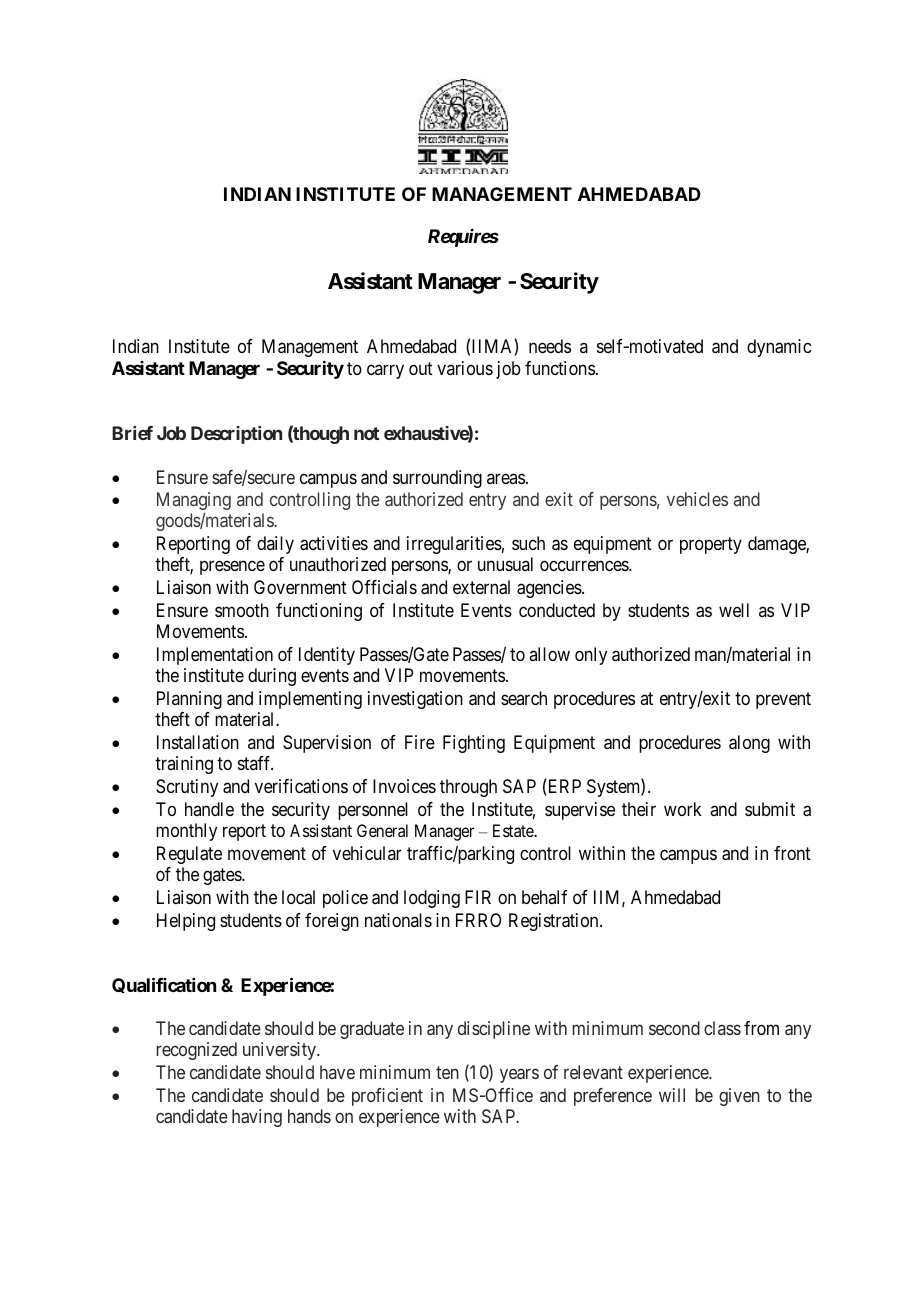 This screenshot has height=1307, width=924. Describe the element at coordinates (242, 610) in the screenshot. I see `smooth` at that location.
